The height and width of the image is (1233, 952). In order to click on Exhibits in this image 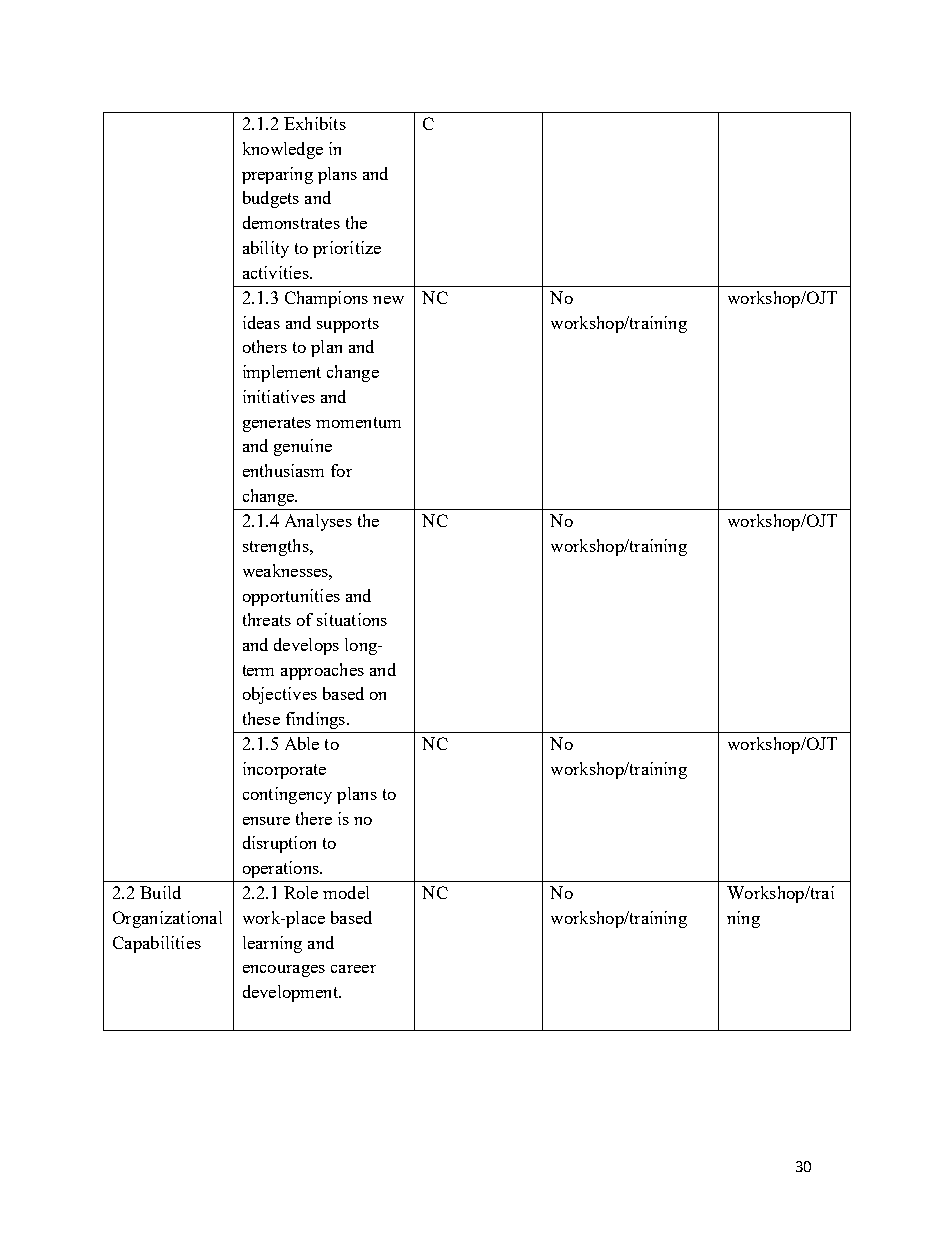, I will do `click(315, 123)`.
